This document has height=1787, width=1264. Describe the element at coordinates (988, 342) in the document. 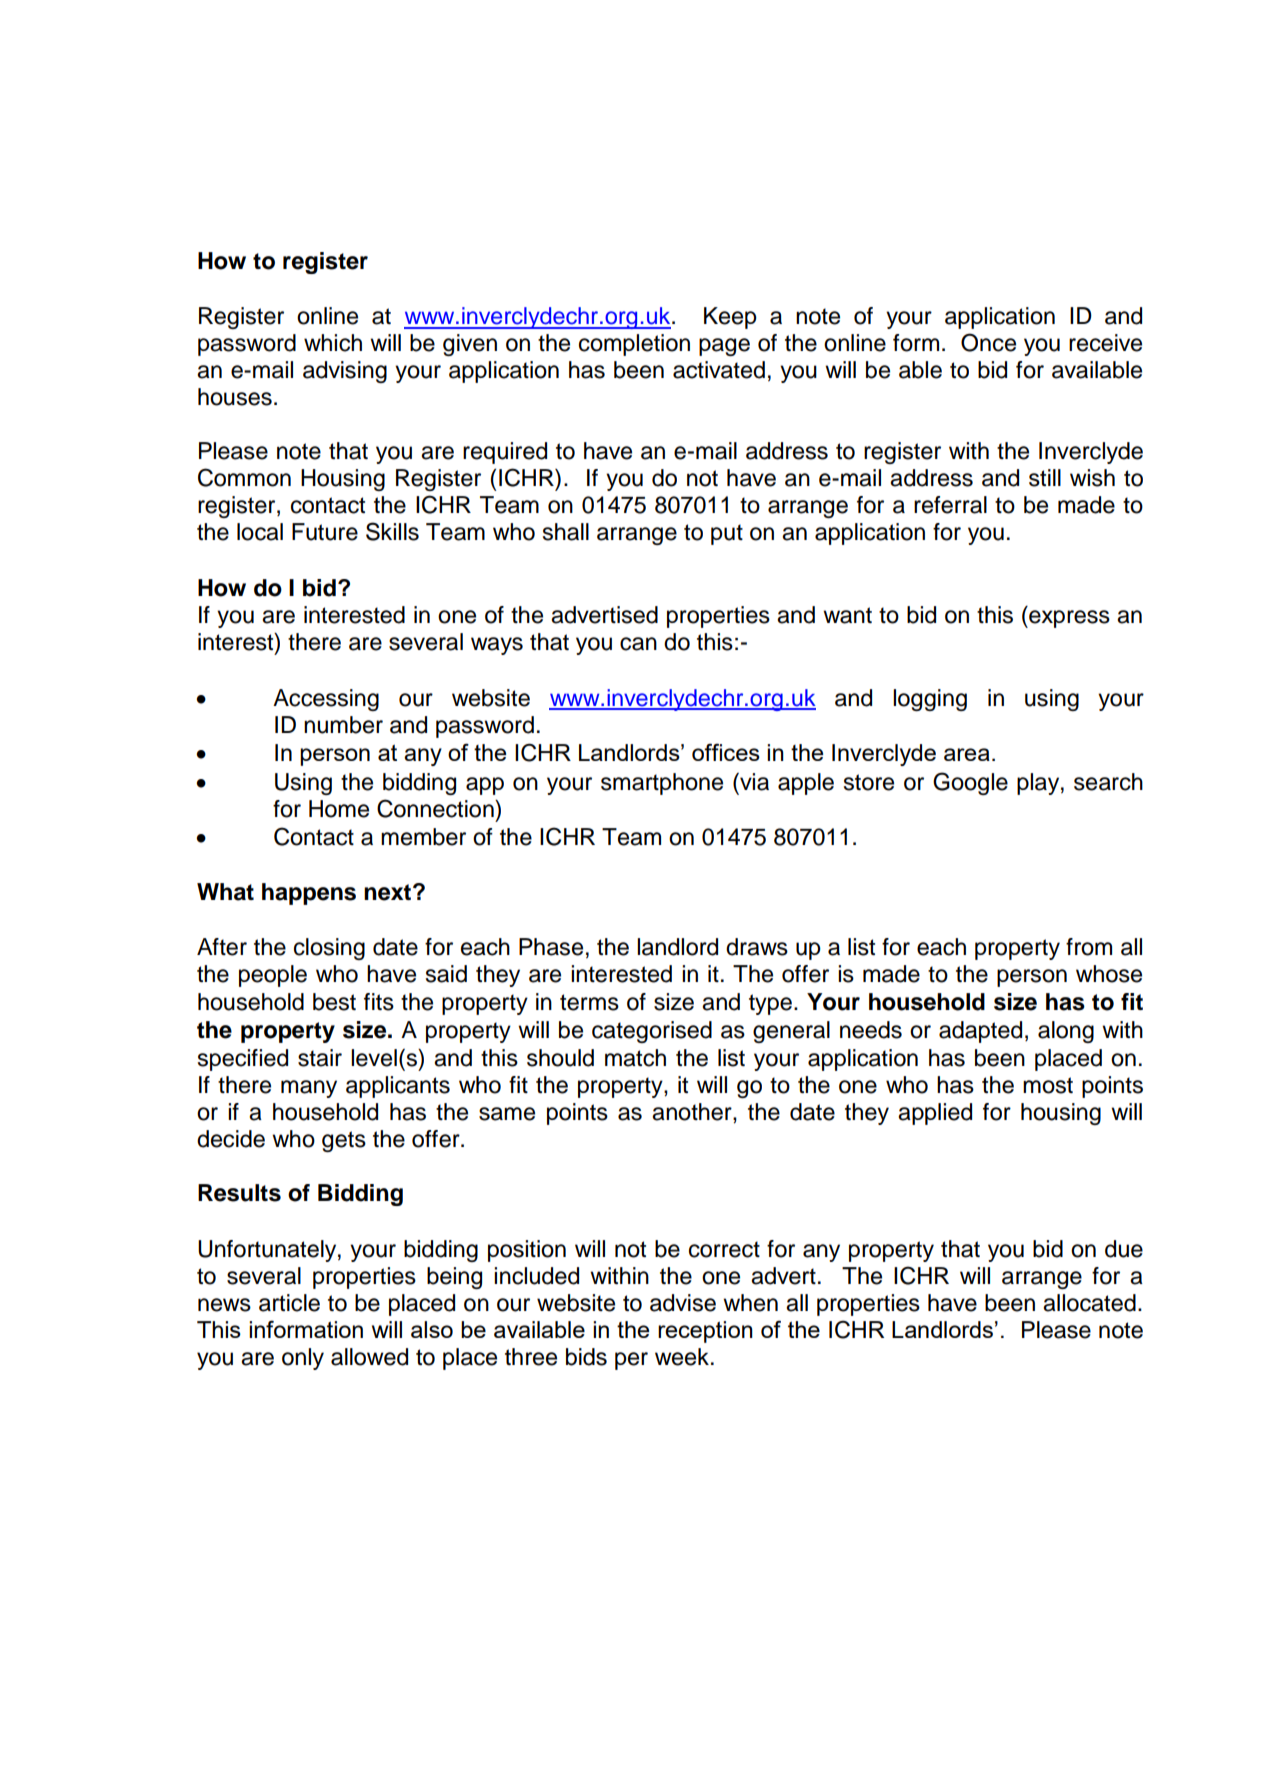

I see `Once` at that location.
